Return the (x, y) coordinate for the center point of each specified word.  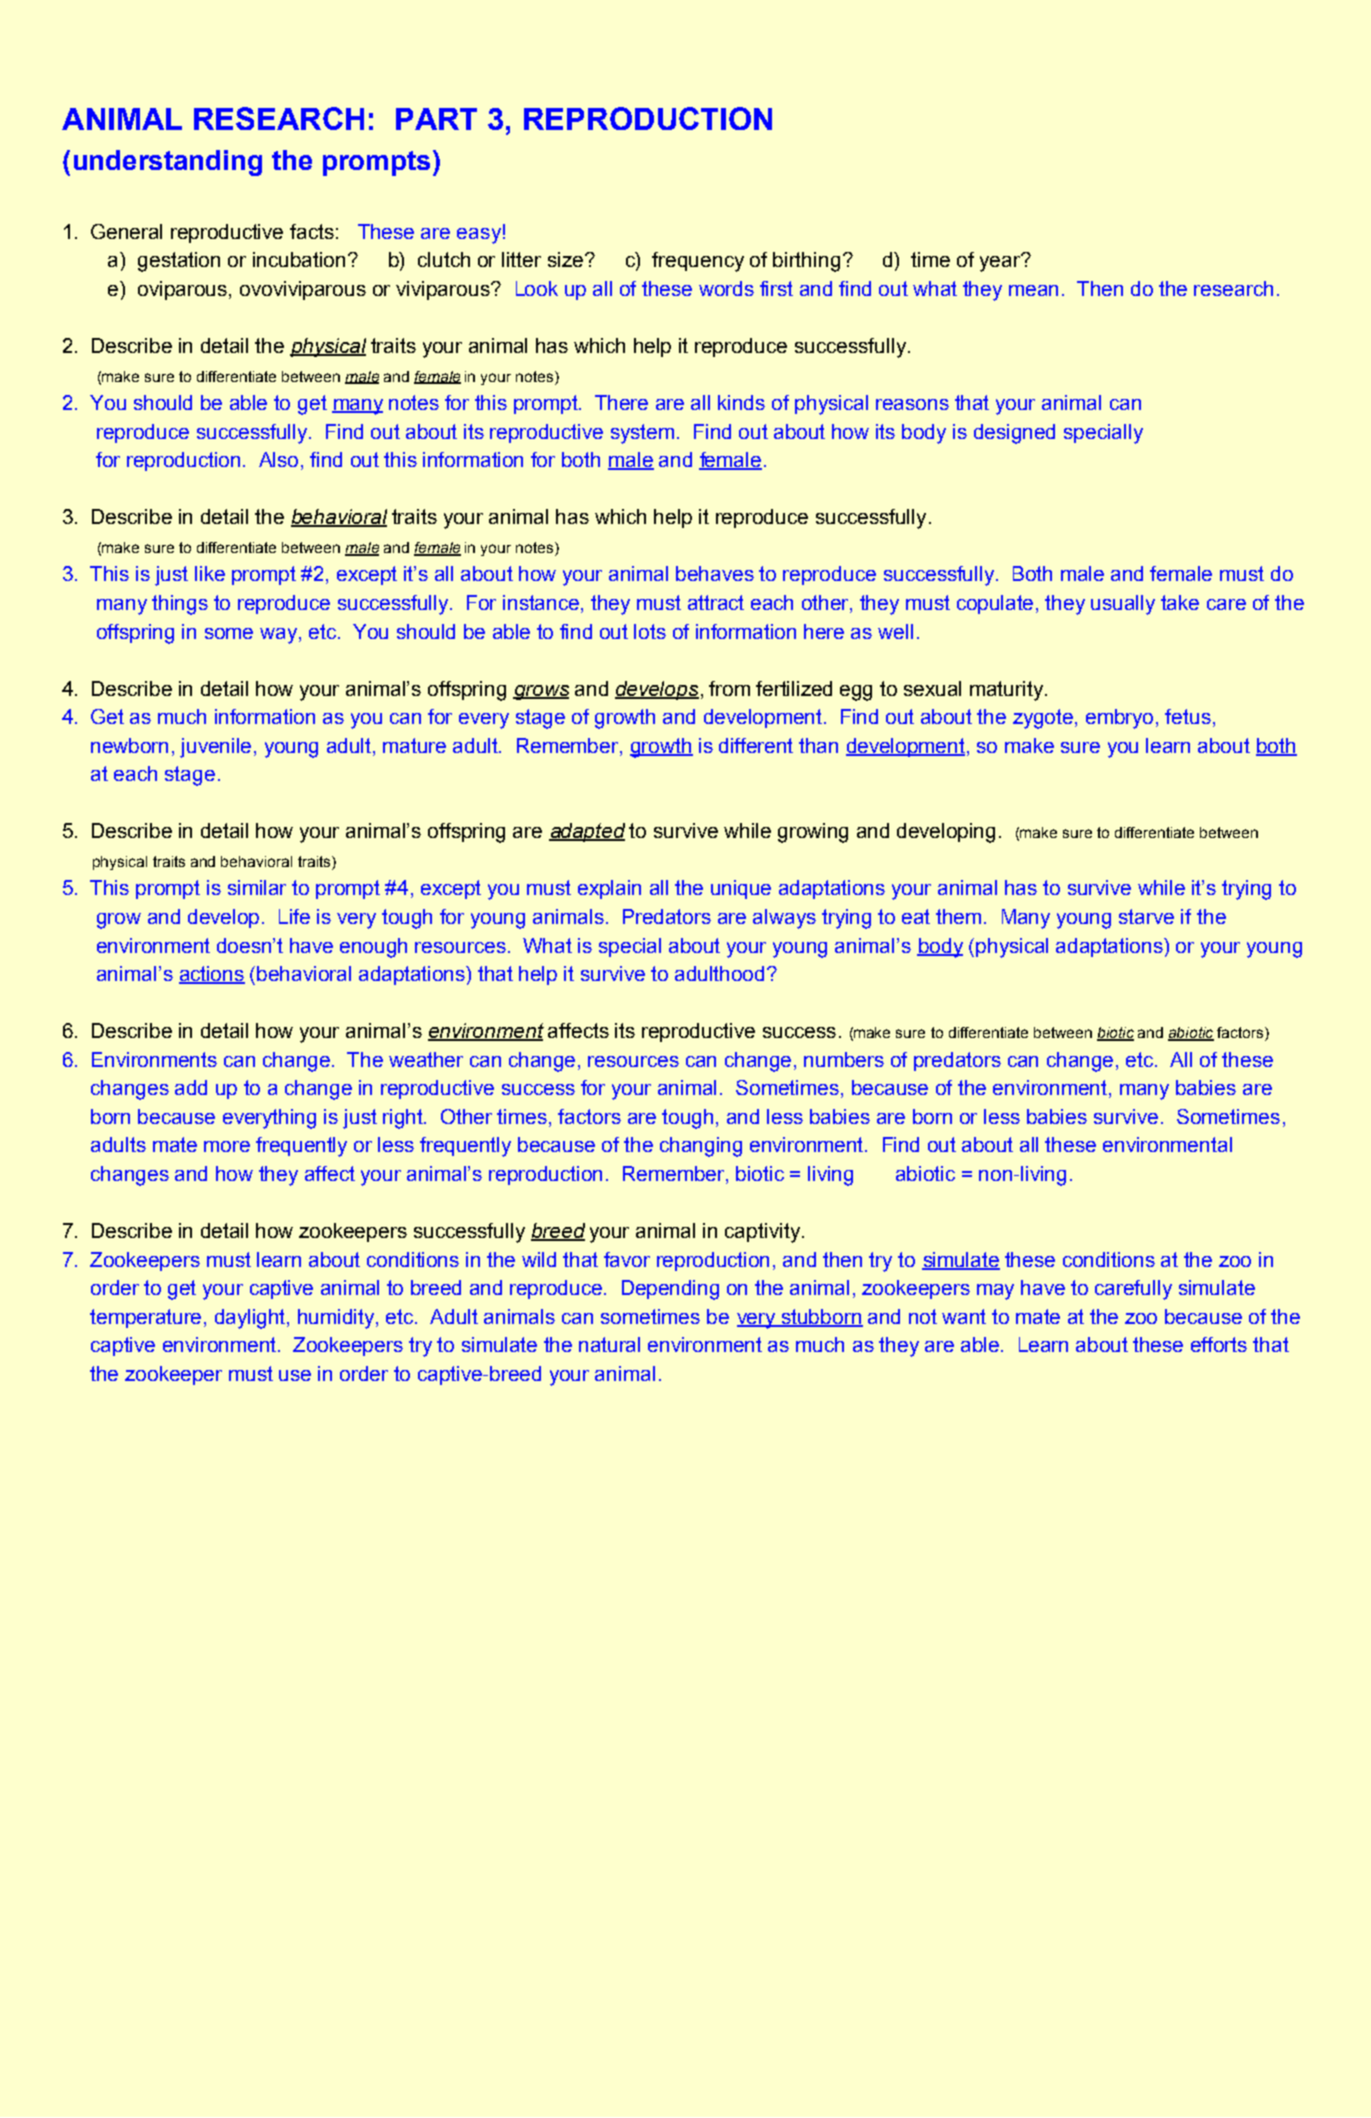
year (1001, 263)
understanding (168, 163)
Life (294, 916)
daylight (251, 1319)
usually (1123, 605)
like (210, 573)
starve (1146, 916)
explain (609, 889)
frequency (698, 262)
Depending (670, 1290)
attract (716, 602)
